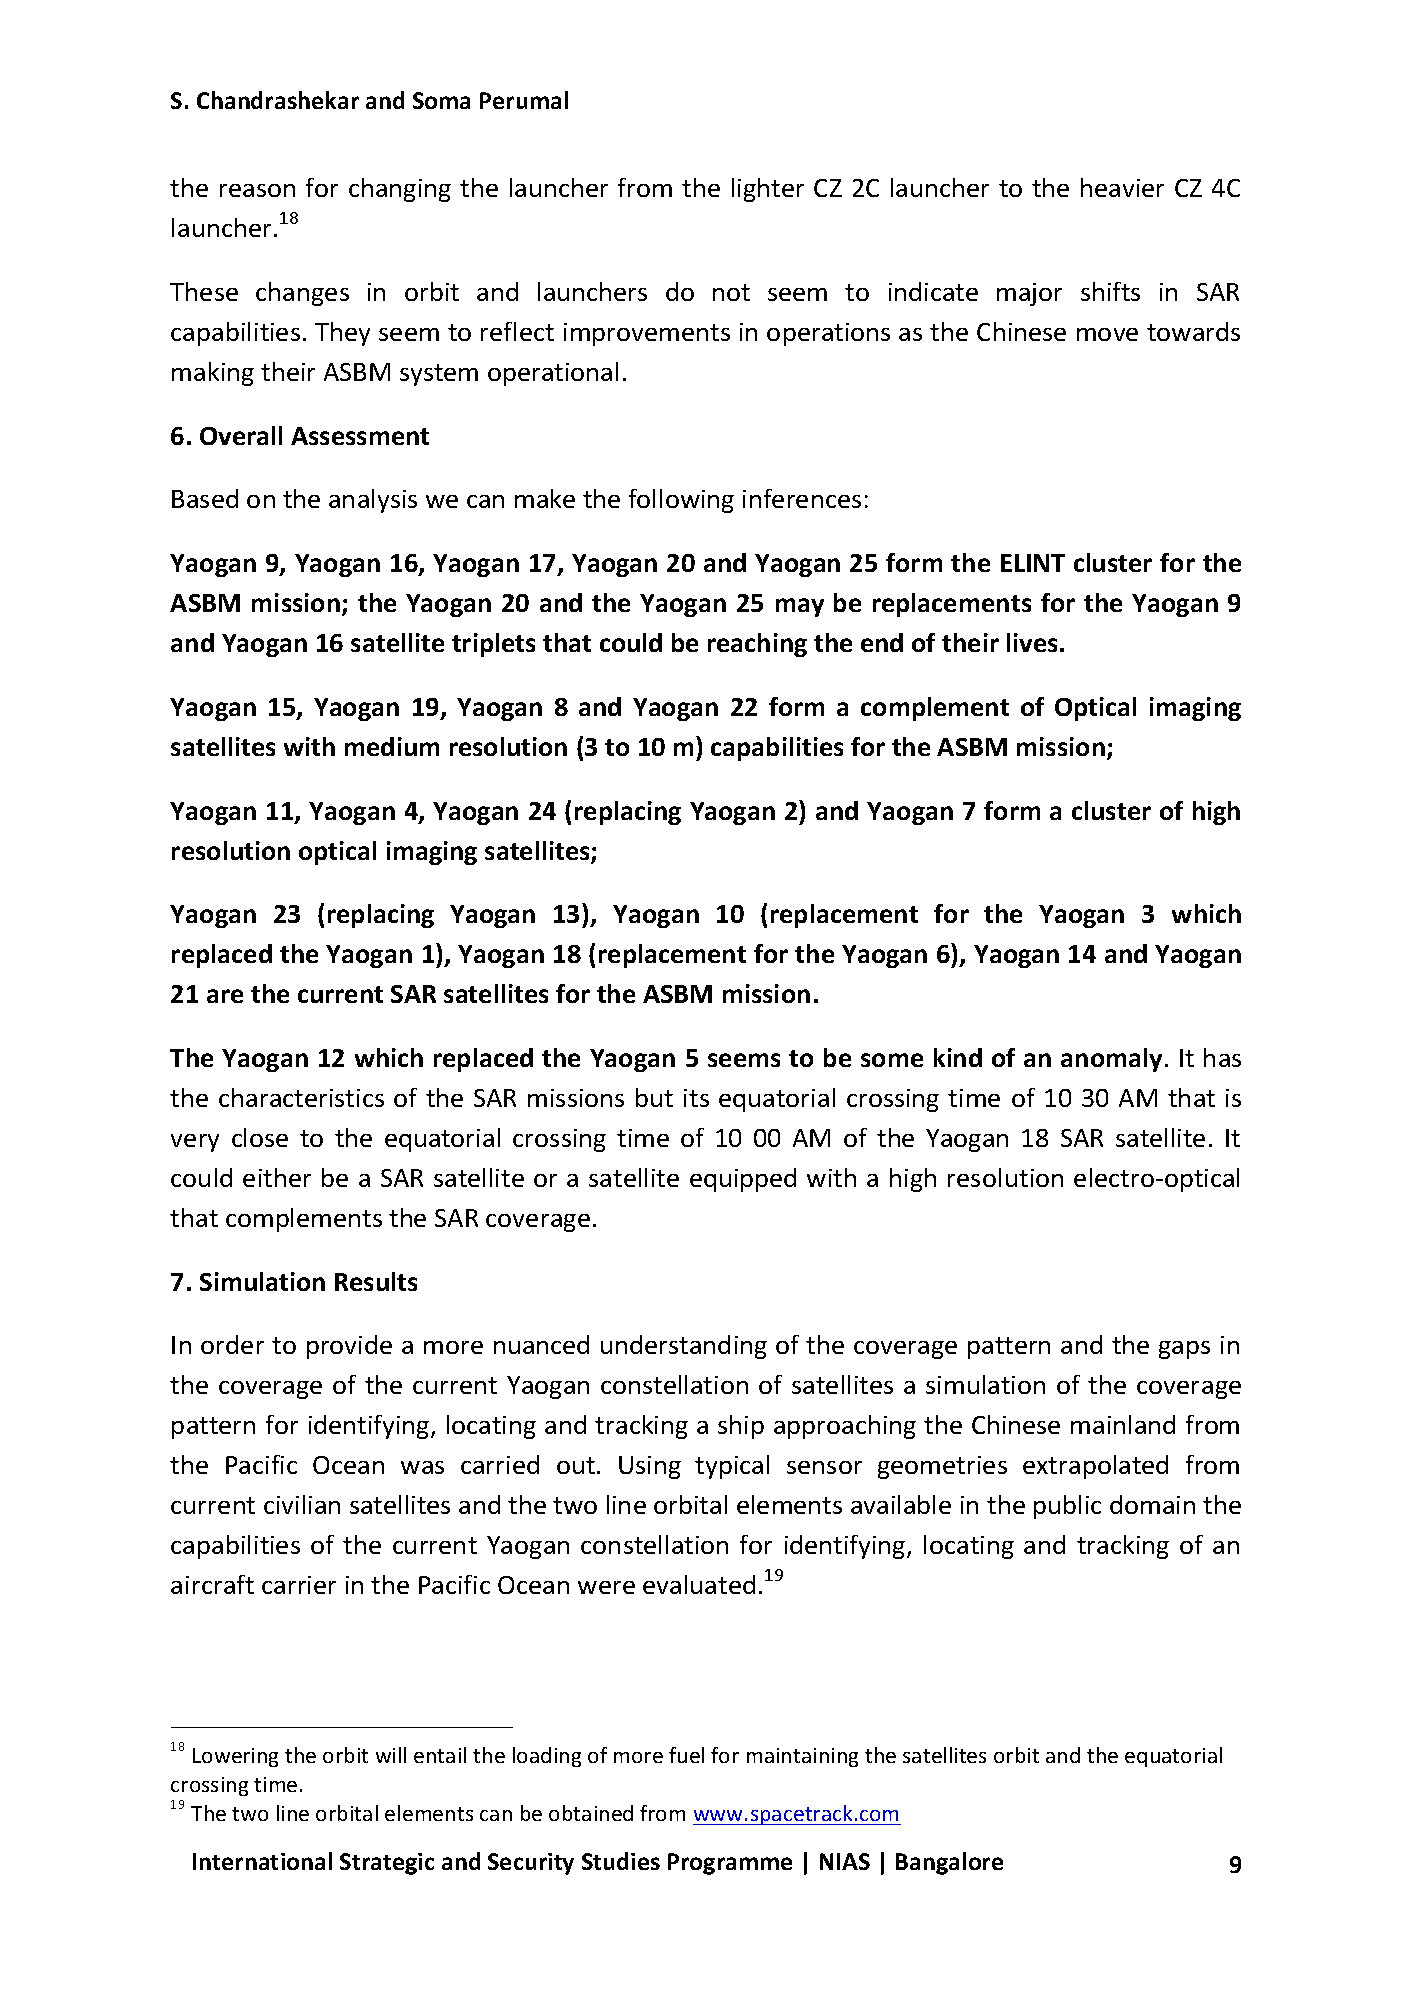 The image size is (1413, 1998). Describe the element at coordinates (1123, 1424) in the screenshot. I see `mainland` at that location.
